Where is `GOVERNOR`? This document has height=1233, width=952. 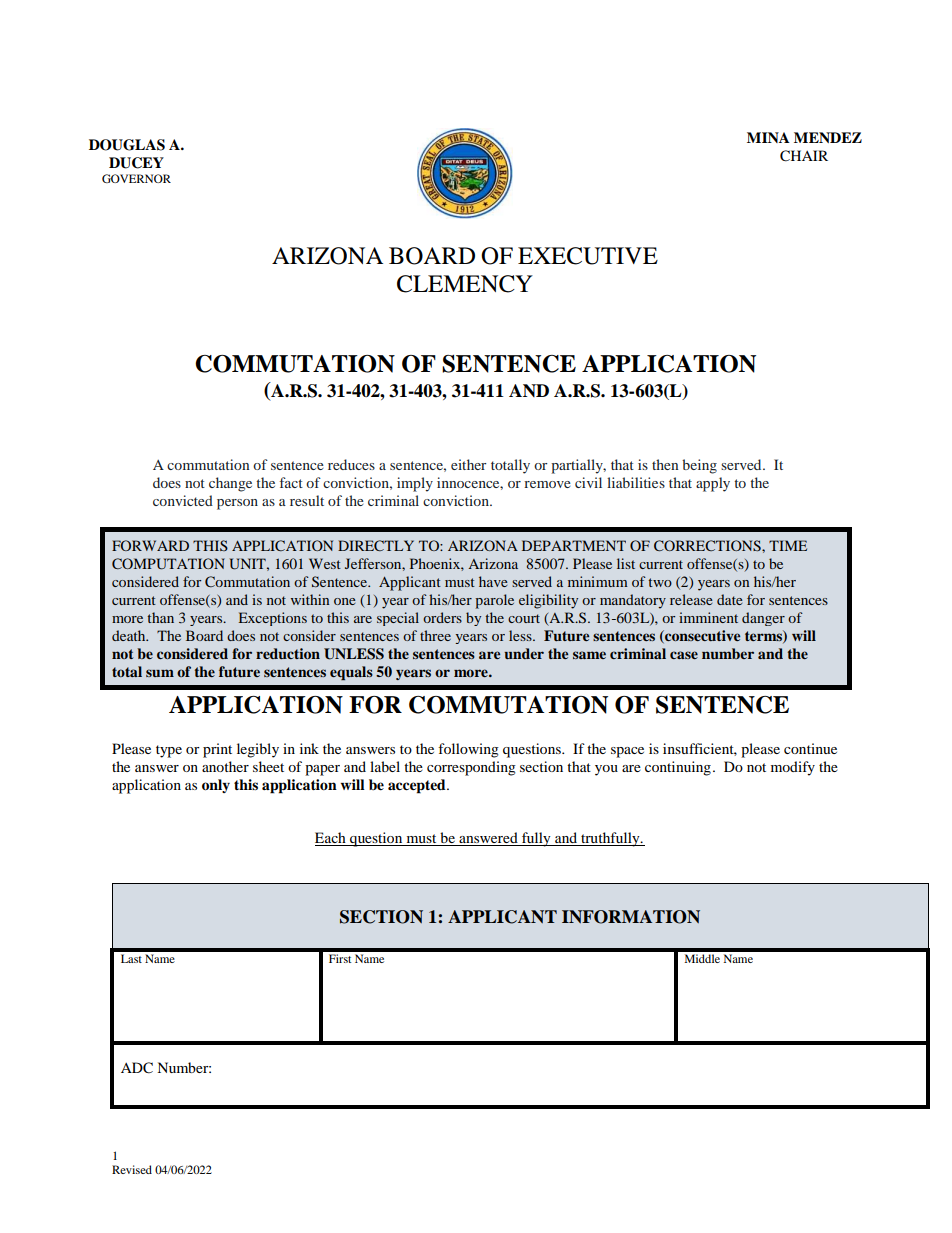 GOVERNOR is located at coordinates (136, 178).
